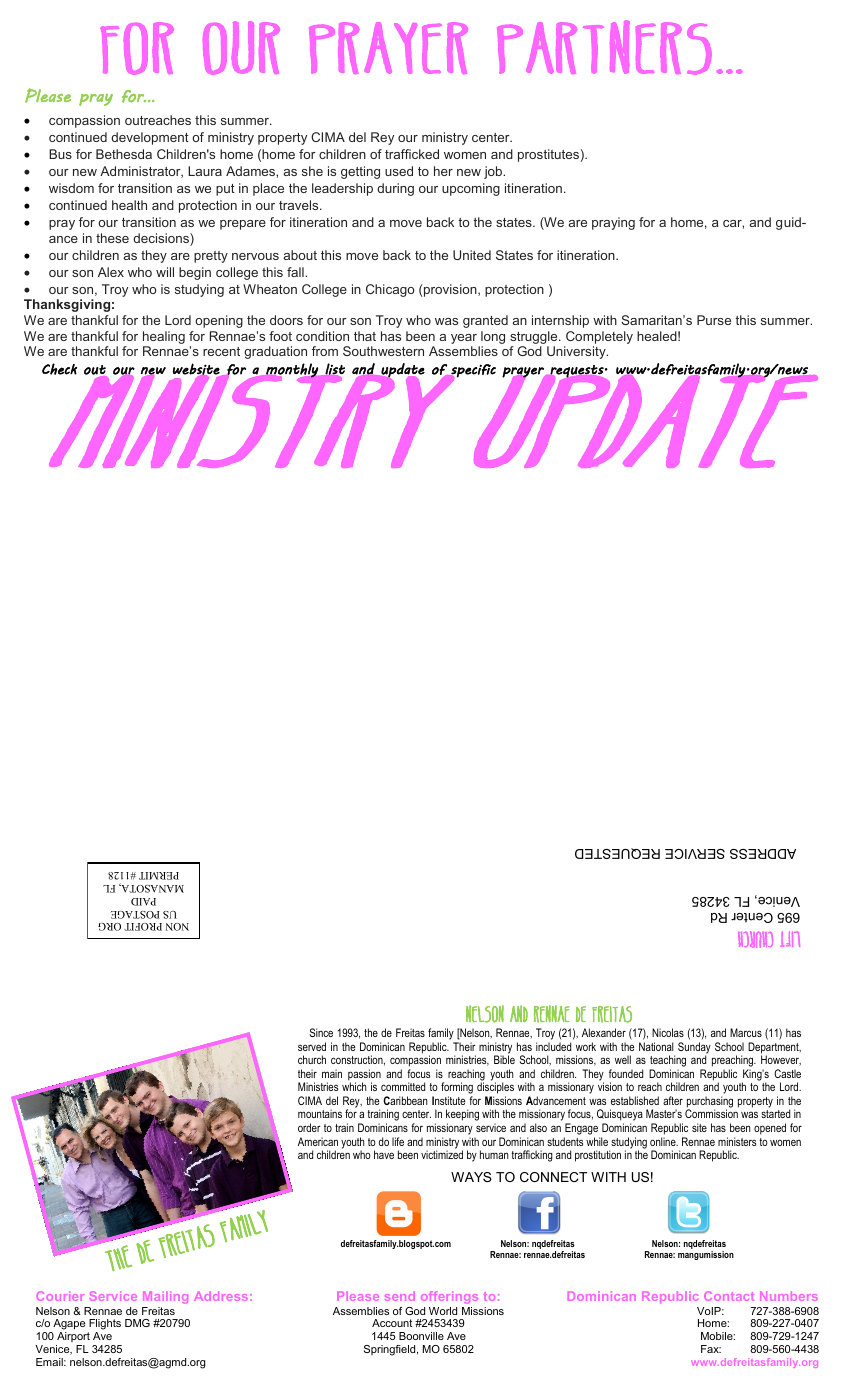 Image resolution: width=849 pixels, height=1400 pixels. I want to click on Southwestern, so click(383, 351).
